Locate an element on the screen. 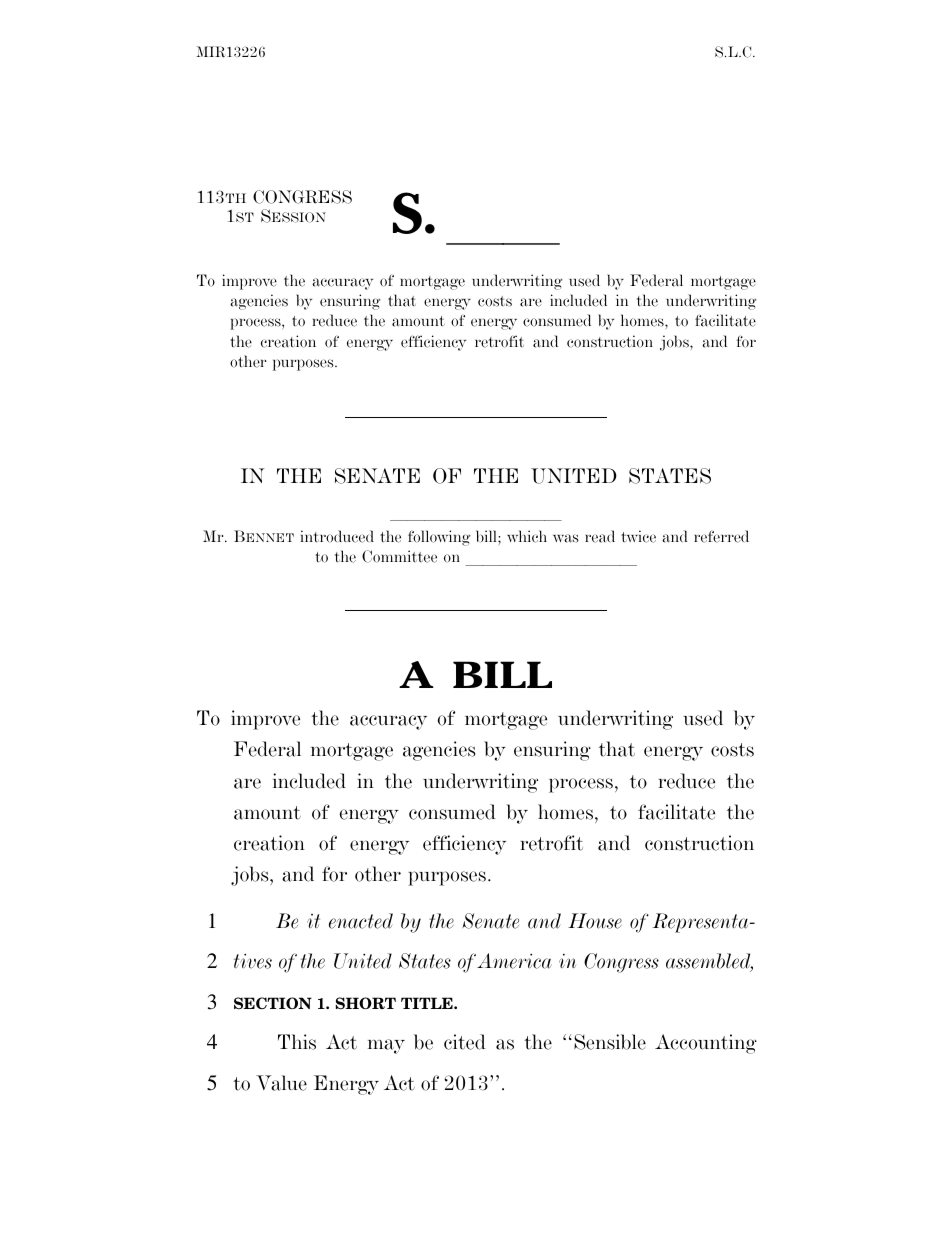 Image resolution: width=952 pixels, height=1233 pixels. twice is located at coordinates (638, 536).
